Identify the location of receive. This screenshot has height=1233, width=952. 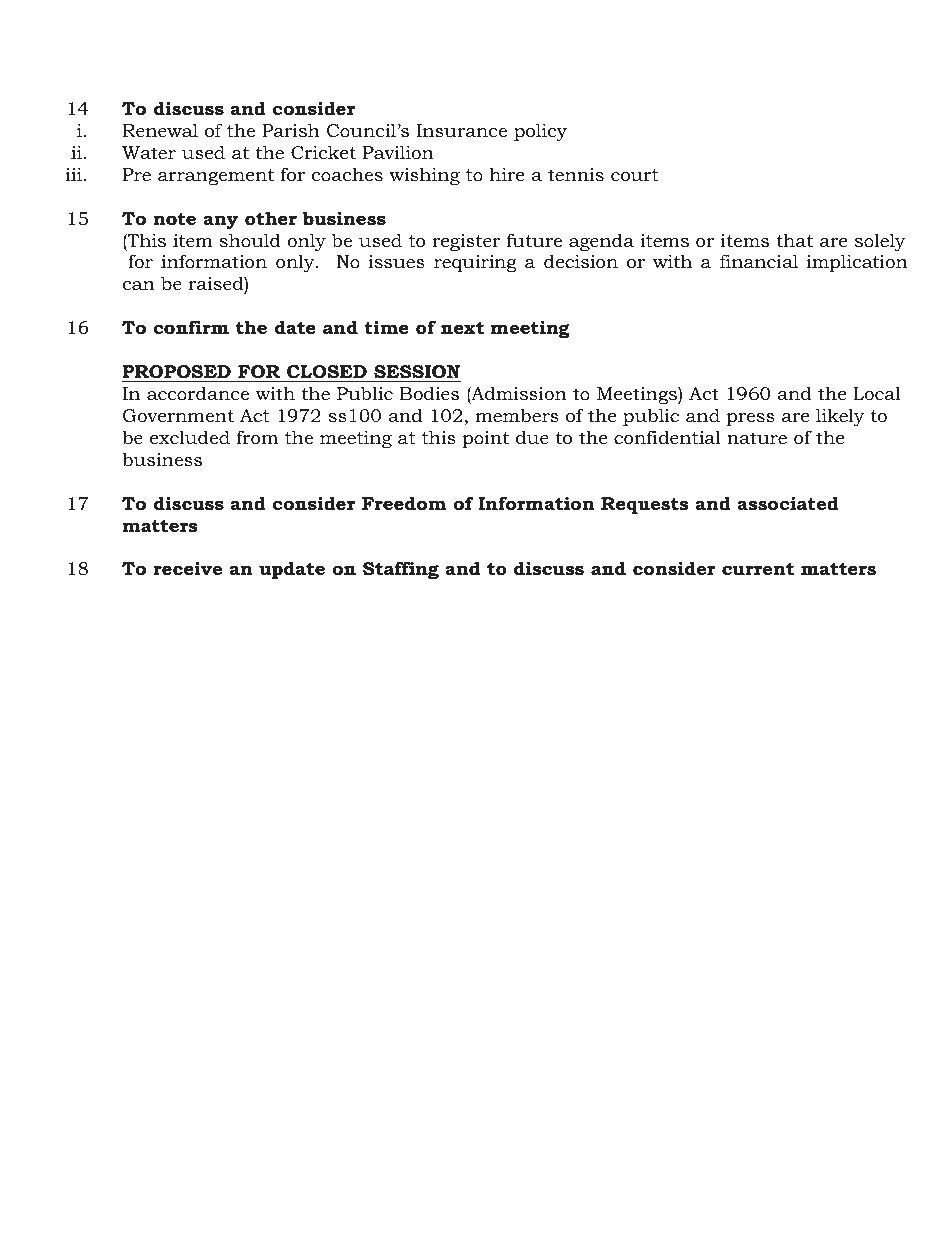
(187, 568).
